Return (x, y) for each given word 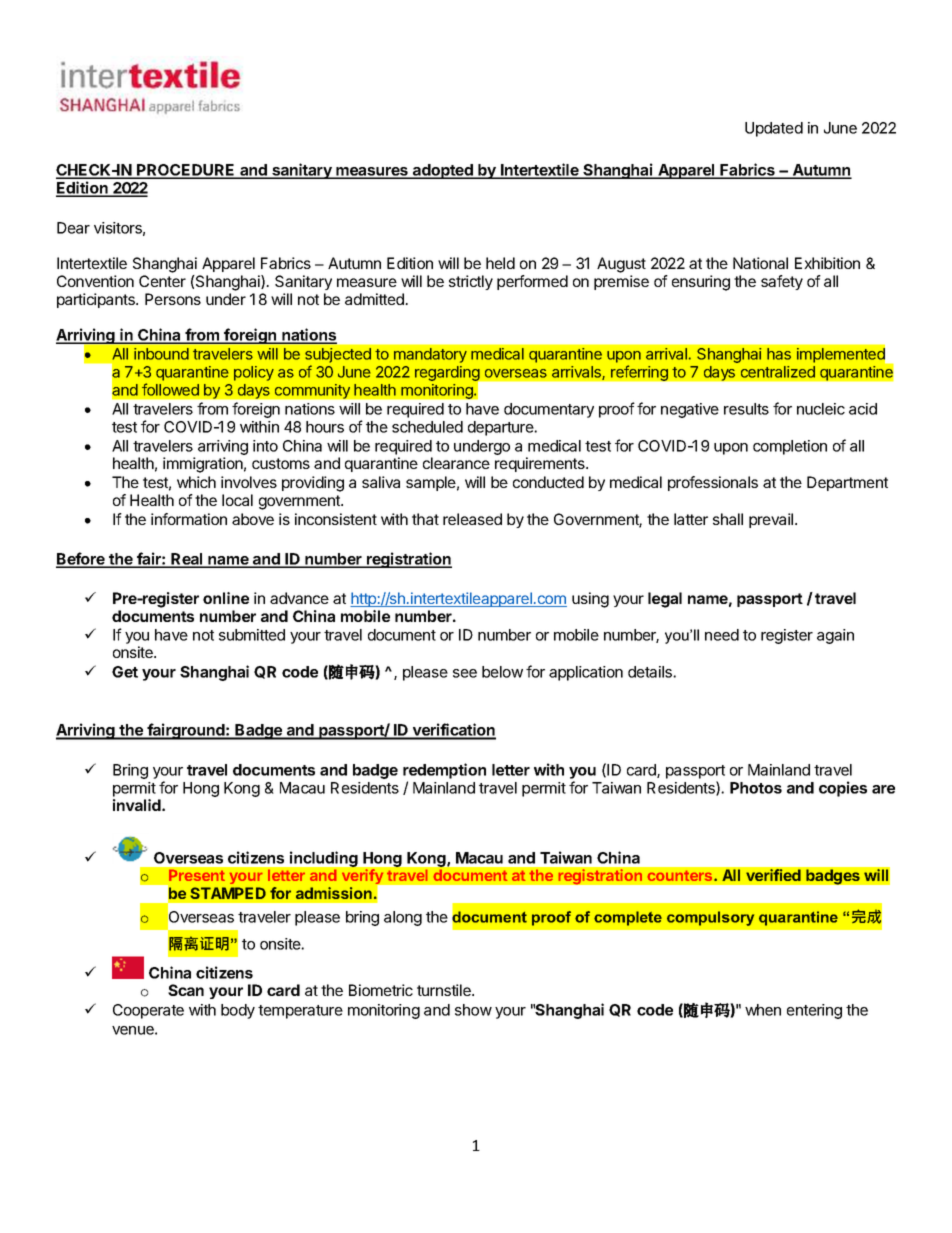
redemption (444, 771)
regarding (448, 375)
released (472, 519)
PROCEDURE (186, 171)
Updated (774, 129)
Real (187, 560)
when (763, 1010)
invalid (138, 805)
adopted (443, 171)
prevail (772, 520)
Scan (186, 990)
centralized (778, 372)
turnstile (445, 990)
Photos (756, 788)
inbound (161, 354)
